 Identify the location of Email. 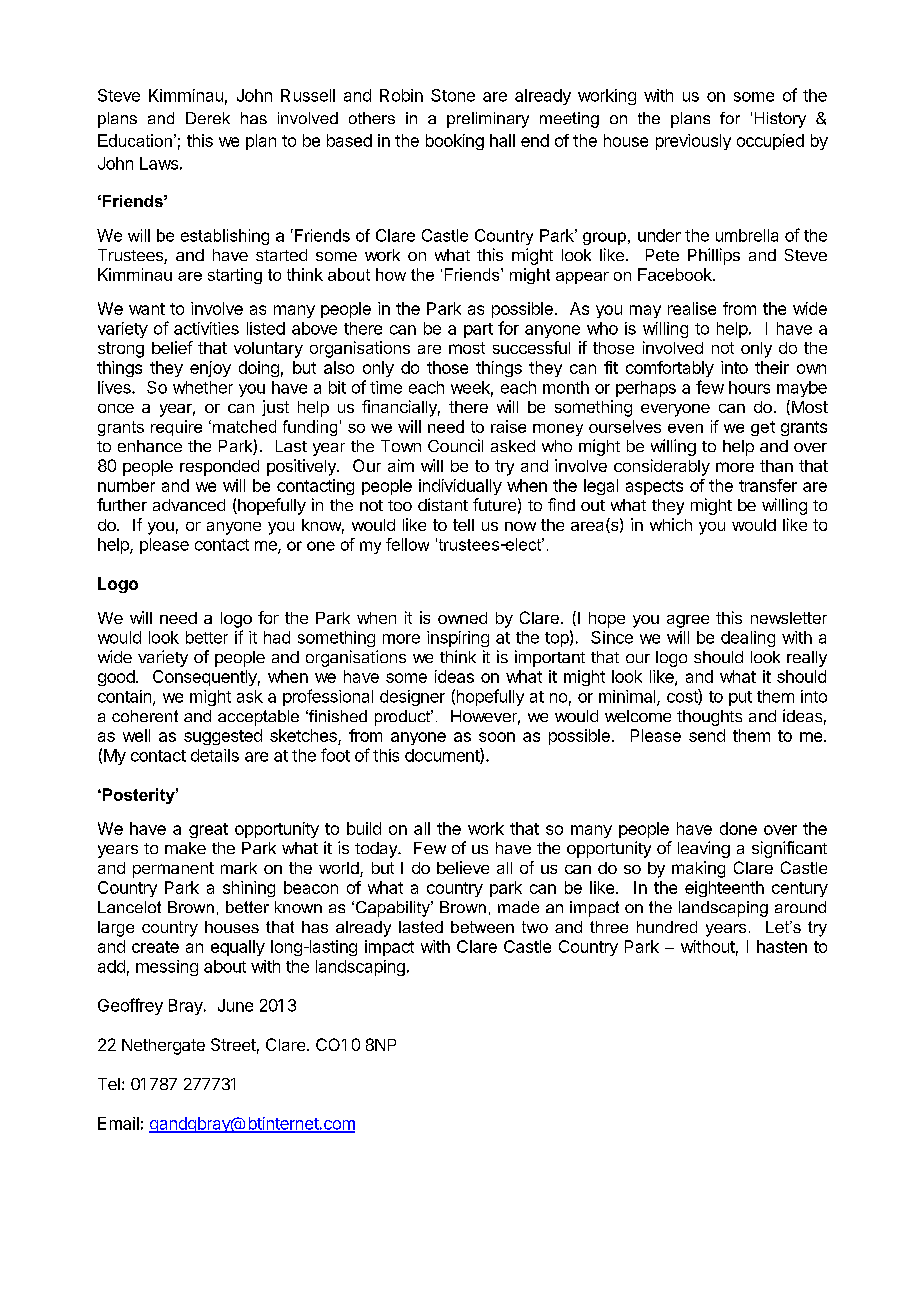
(118, 1123).
